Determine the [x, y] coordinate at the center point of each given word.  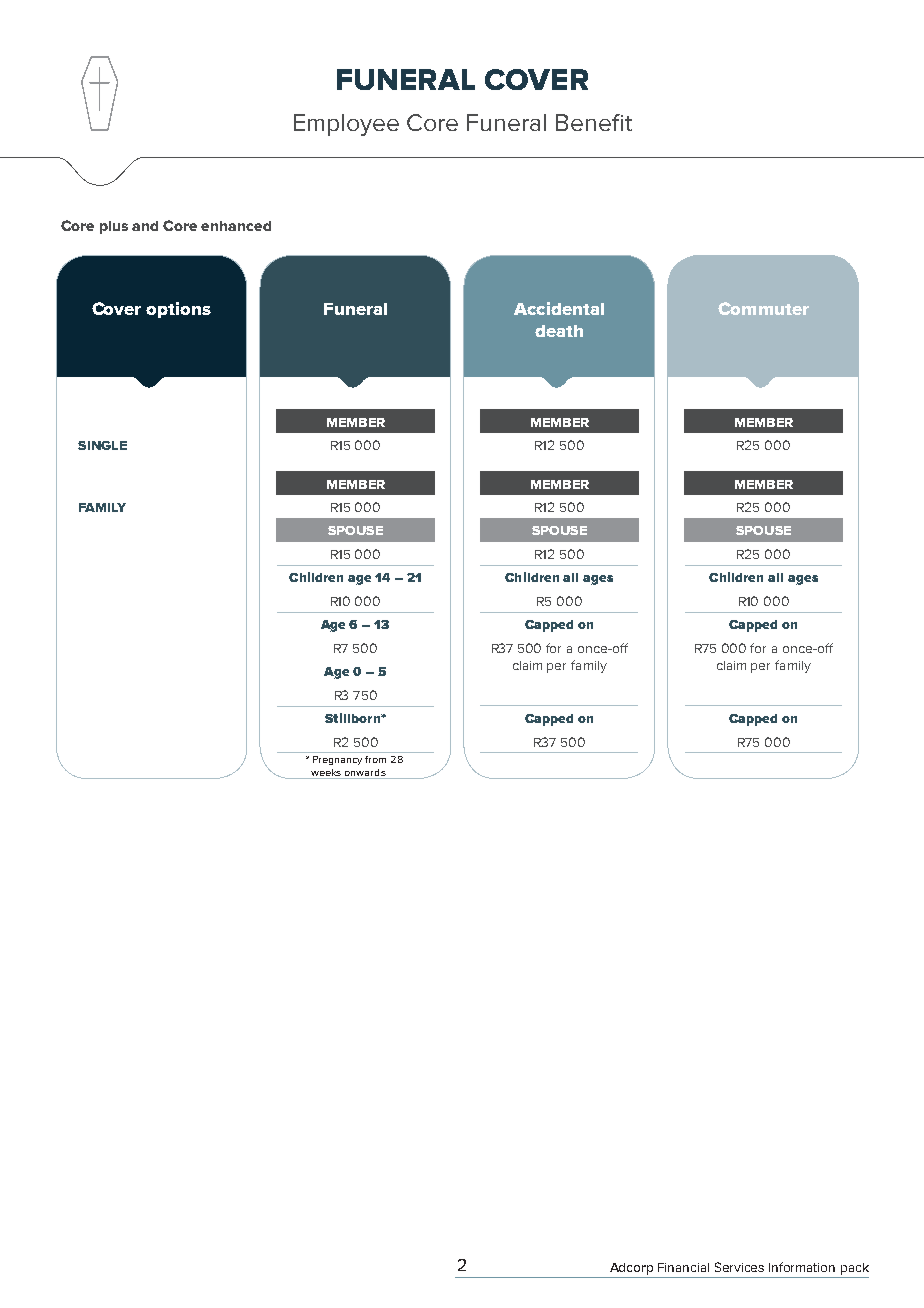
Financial [683, 1267]
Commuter [763, 308]
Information [802, 1267]
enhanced [236, 226]
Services [739, 1267]
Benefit [594, 122]
